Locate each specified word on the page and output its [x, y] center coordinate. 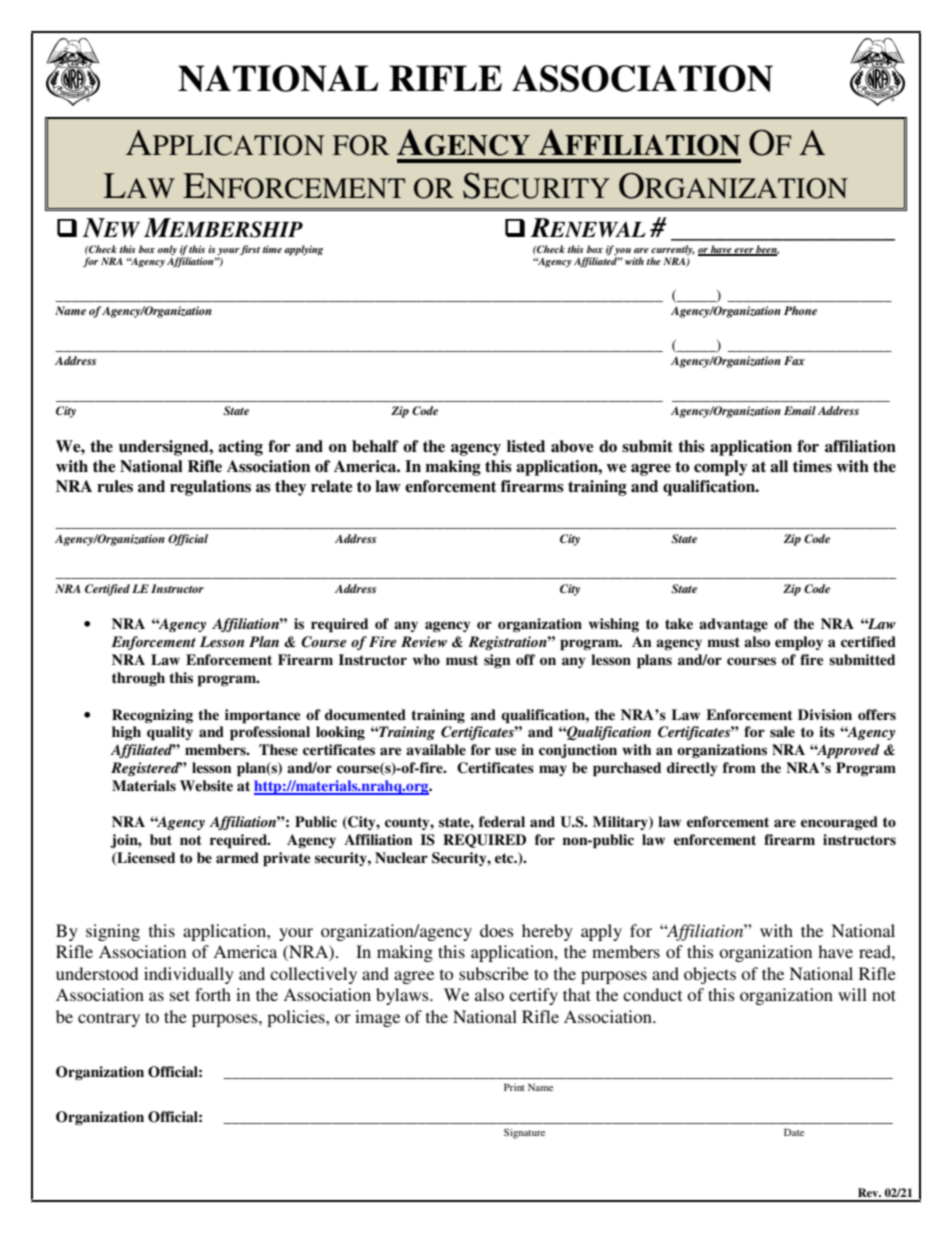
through [138, 679]
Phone [800, 310]
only [168, 251]
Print [514, 1087]
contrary [109, 1019]
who [426, 659]
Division [825, 714]
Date [794, 1132]
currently [673, 251]
